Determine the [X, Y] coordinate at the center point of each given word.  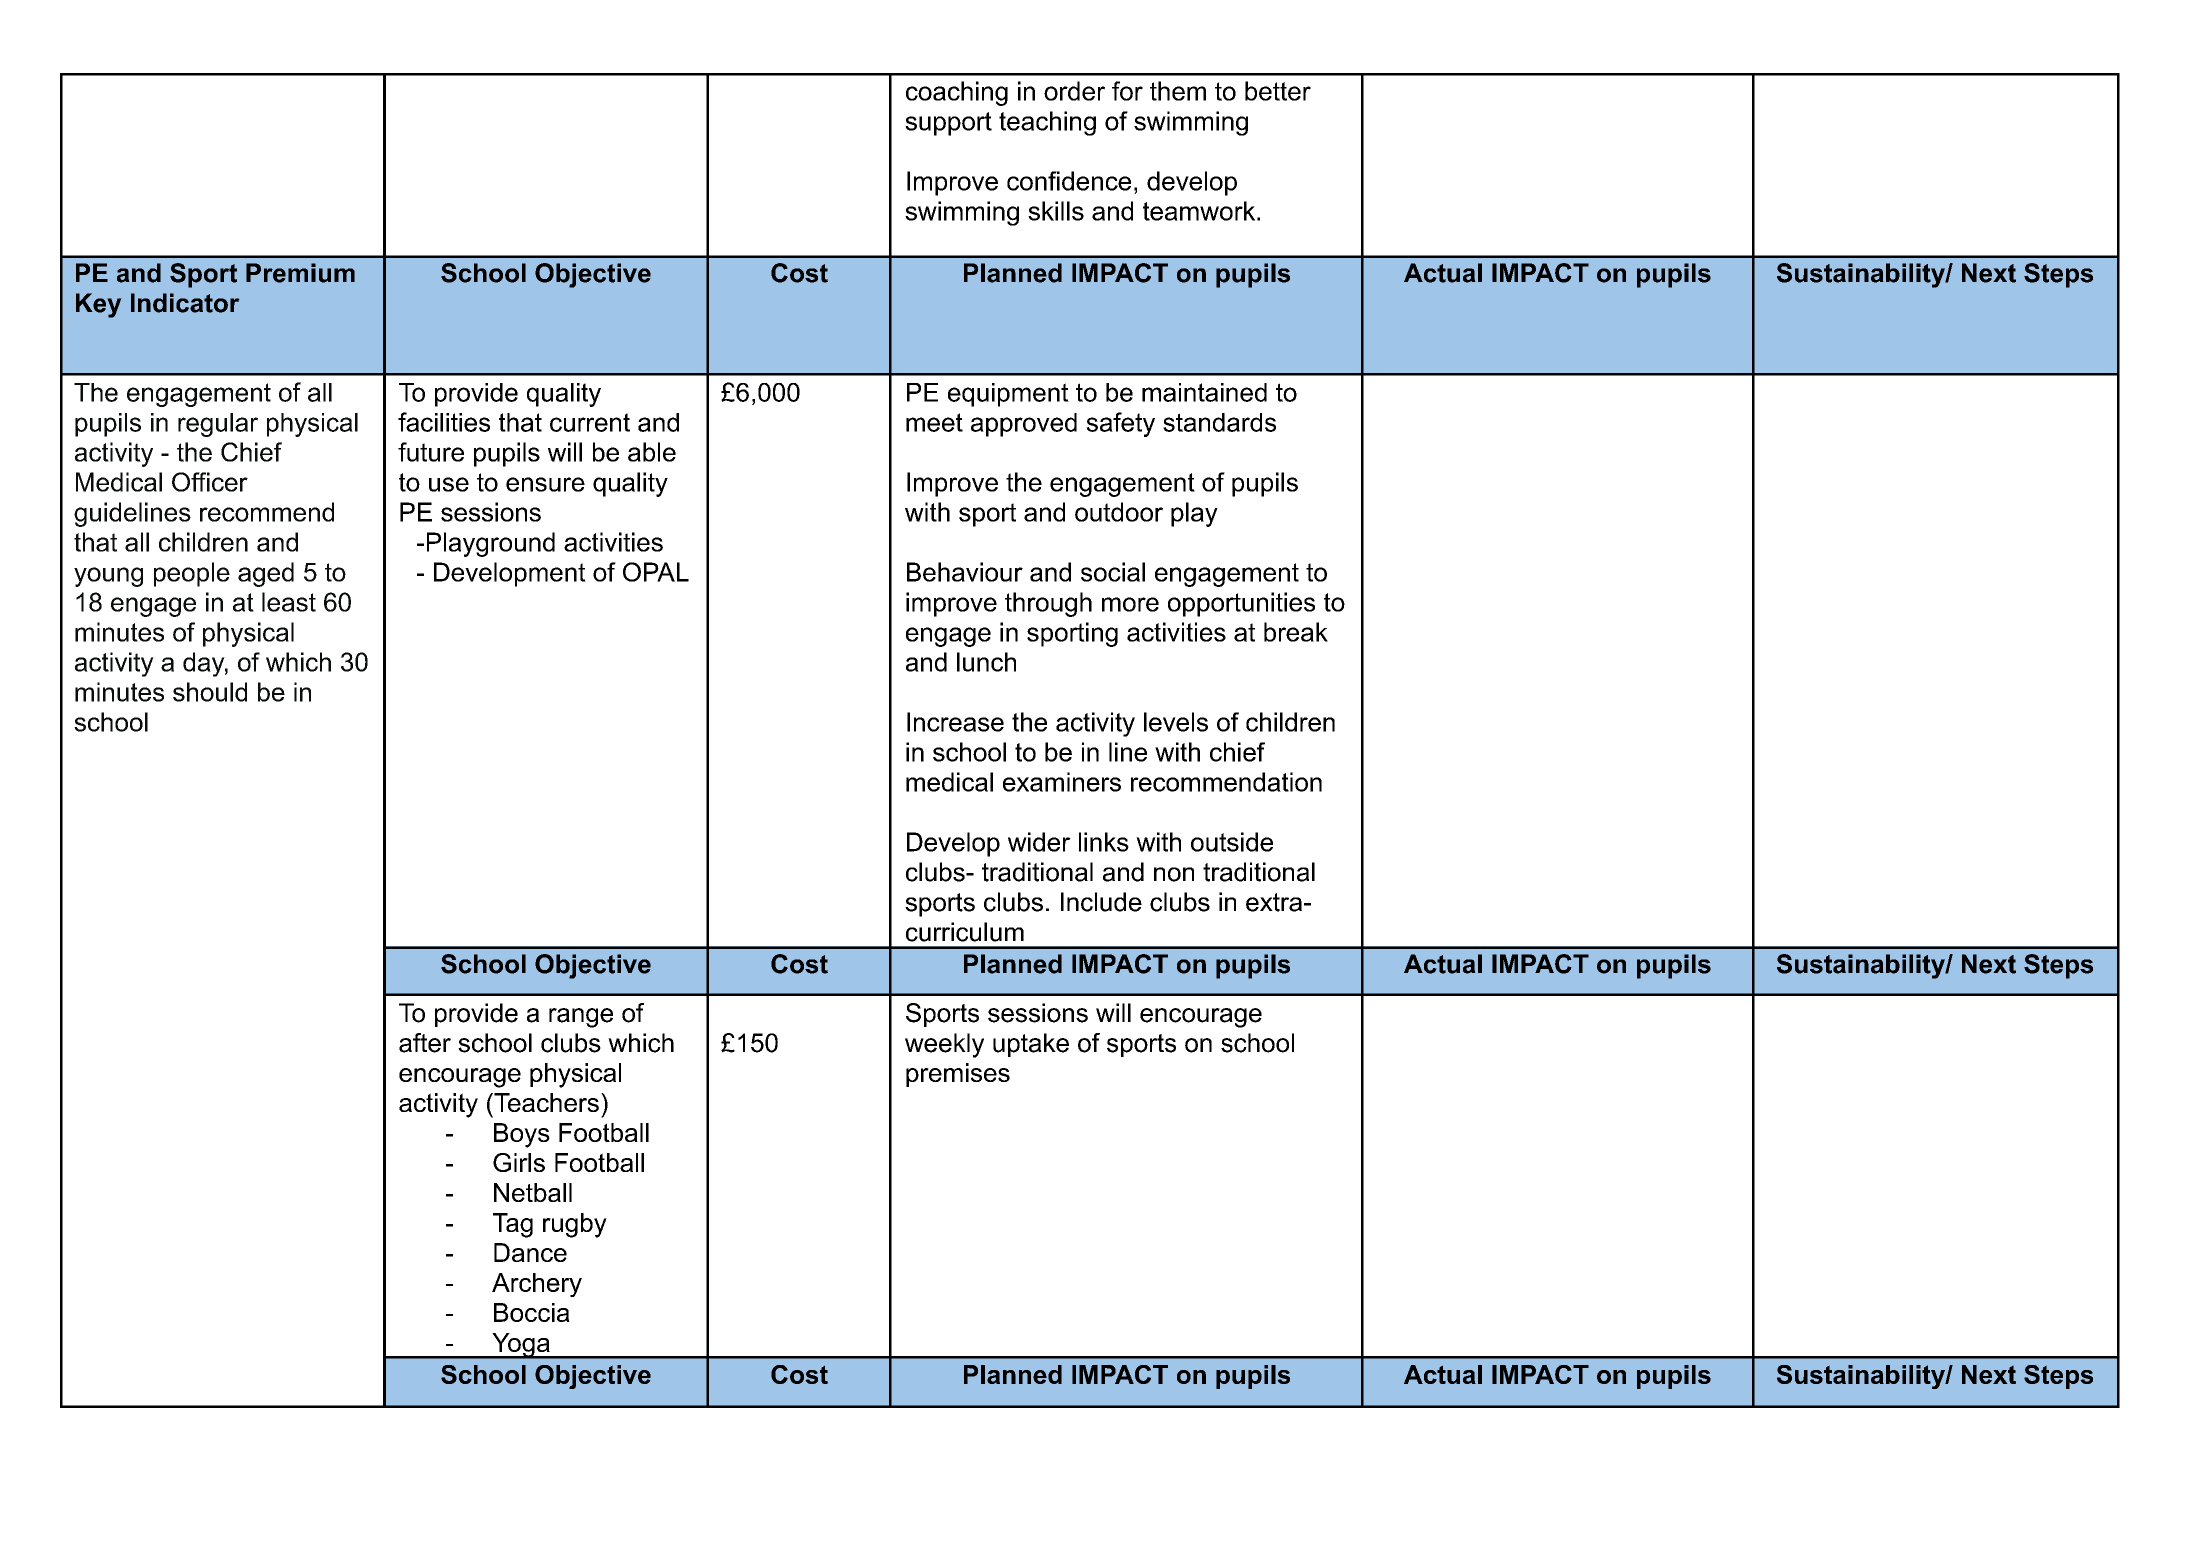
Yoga [521, 1346]
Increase [955, 722]
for [1127, 91]
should [210, 692]
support [948, 124]
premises [958, 1075]
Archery [537, 1285]
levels [1176, 722]
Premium [300, 273]
